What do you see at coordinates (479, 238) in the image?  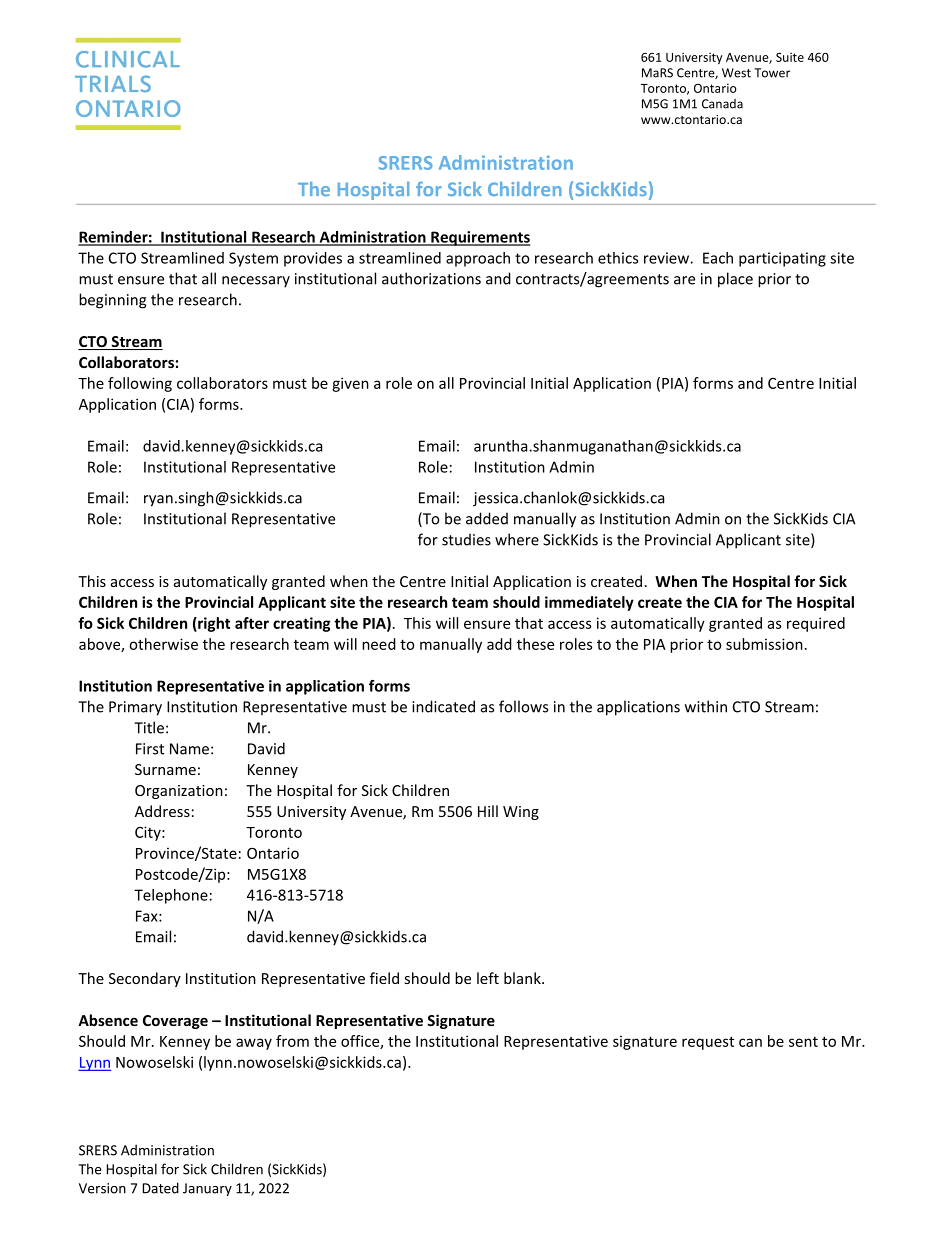 I see `Requirements` at bounding box center [479, 238].
